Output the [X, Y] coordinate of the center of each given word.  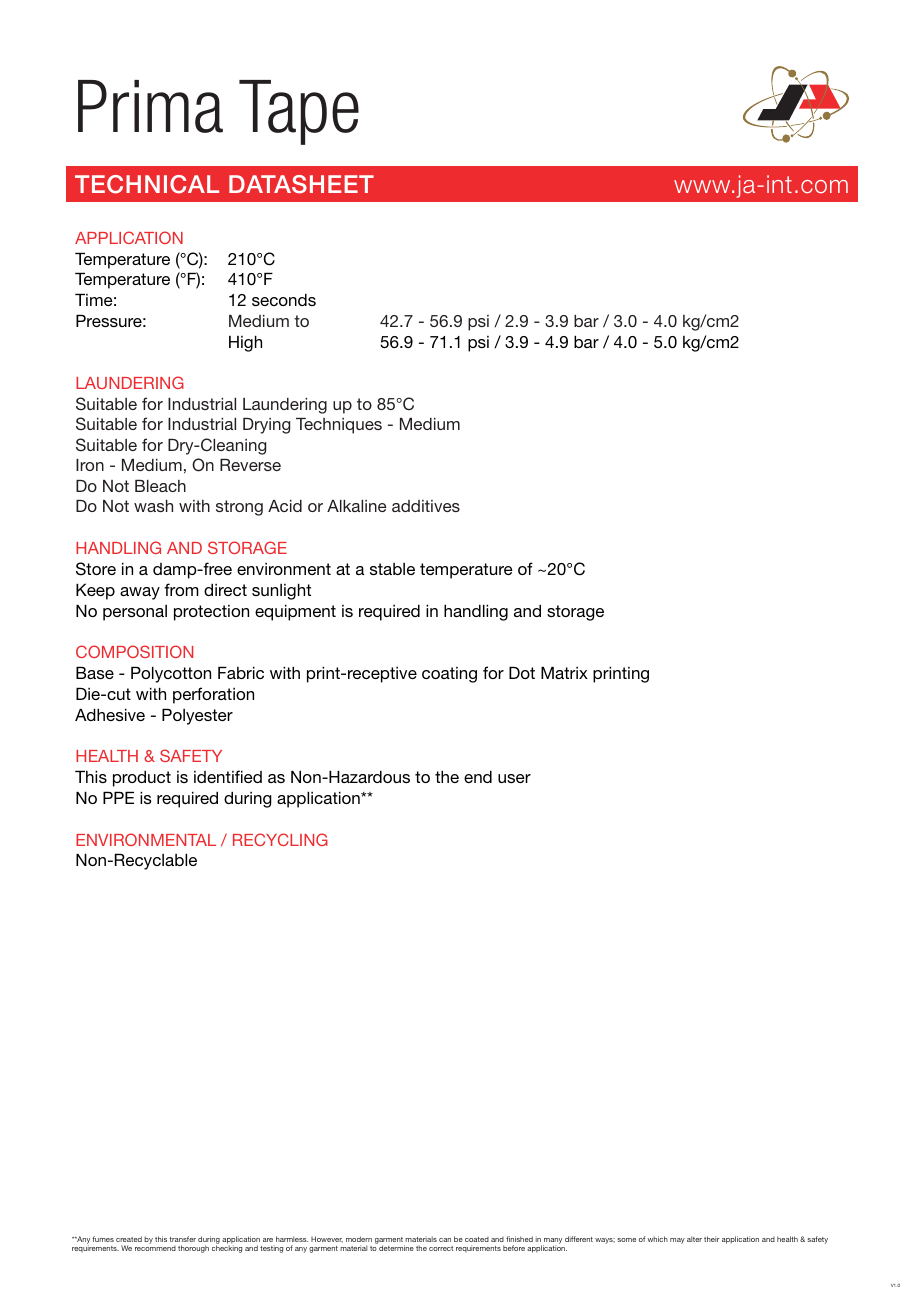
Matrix [564, 672]
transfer [182, 1239]
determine [396, 1248]
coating [449, 675]
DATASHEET [301, 184]
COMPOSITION [134, 651]
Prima [150, 106]
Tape [299, 112]
